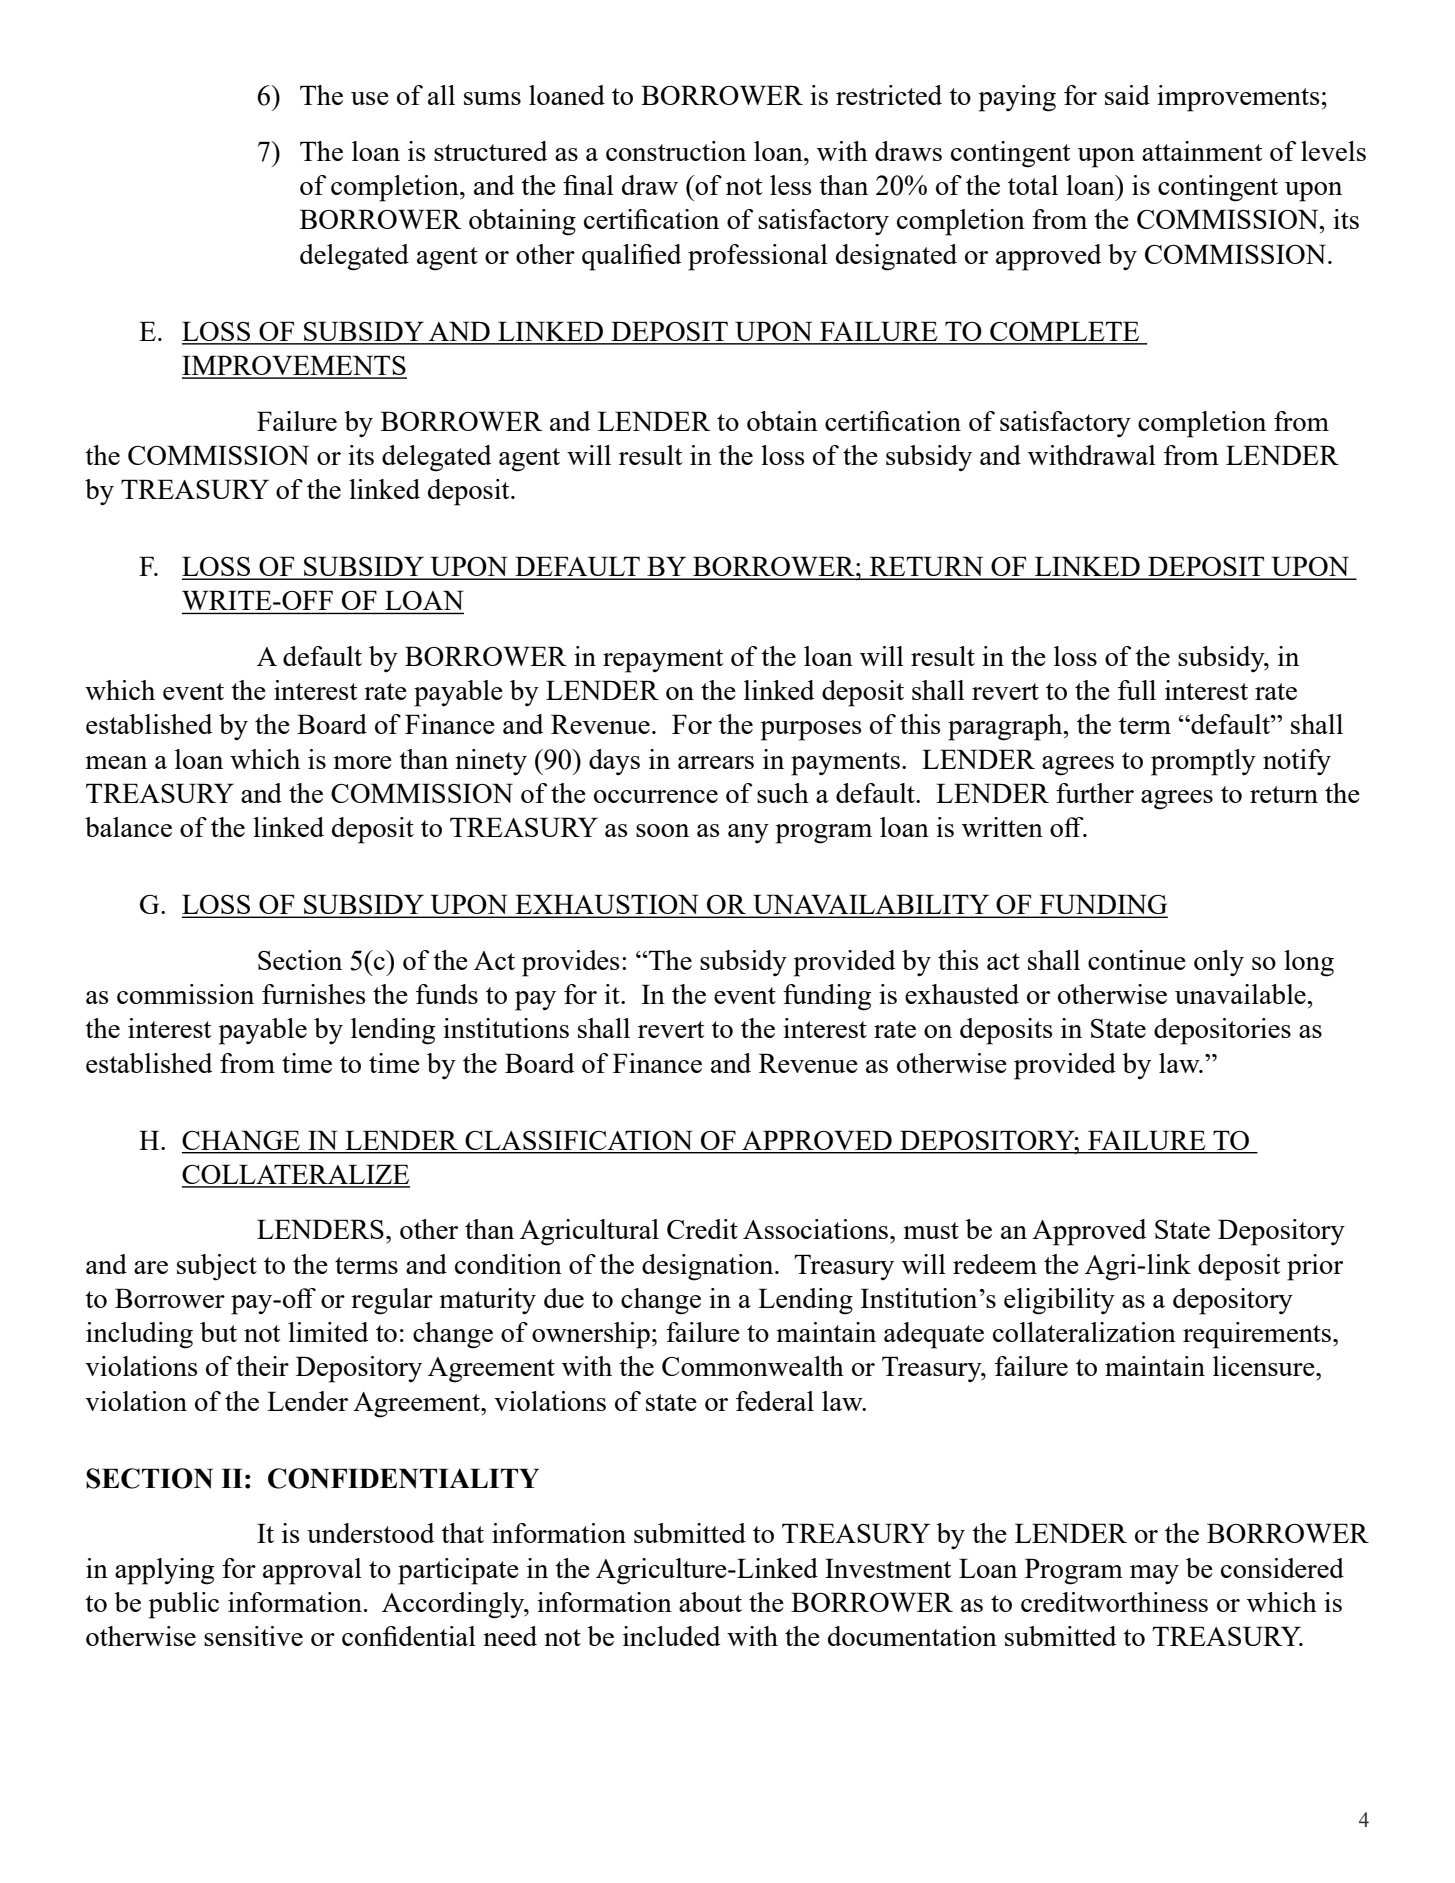 This screenshot has width=1455, height=1883. Describe the element at coordinates (710, 1602) in the screenshot. I see `about` at that location.
